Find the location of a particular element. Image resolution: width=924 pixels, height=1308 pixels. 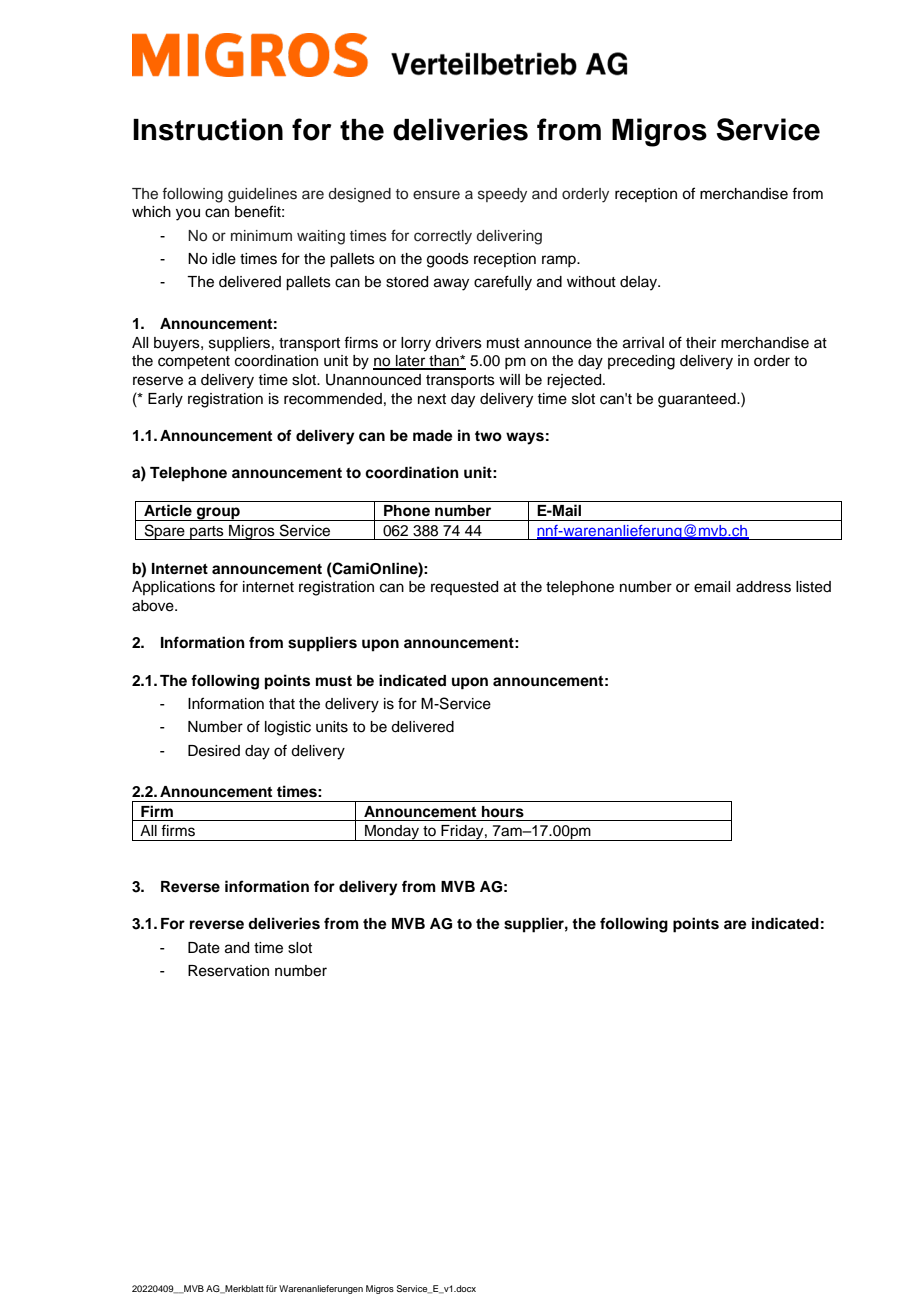

requested is located at coordinates (464, 588).
